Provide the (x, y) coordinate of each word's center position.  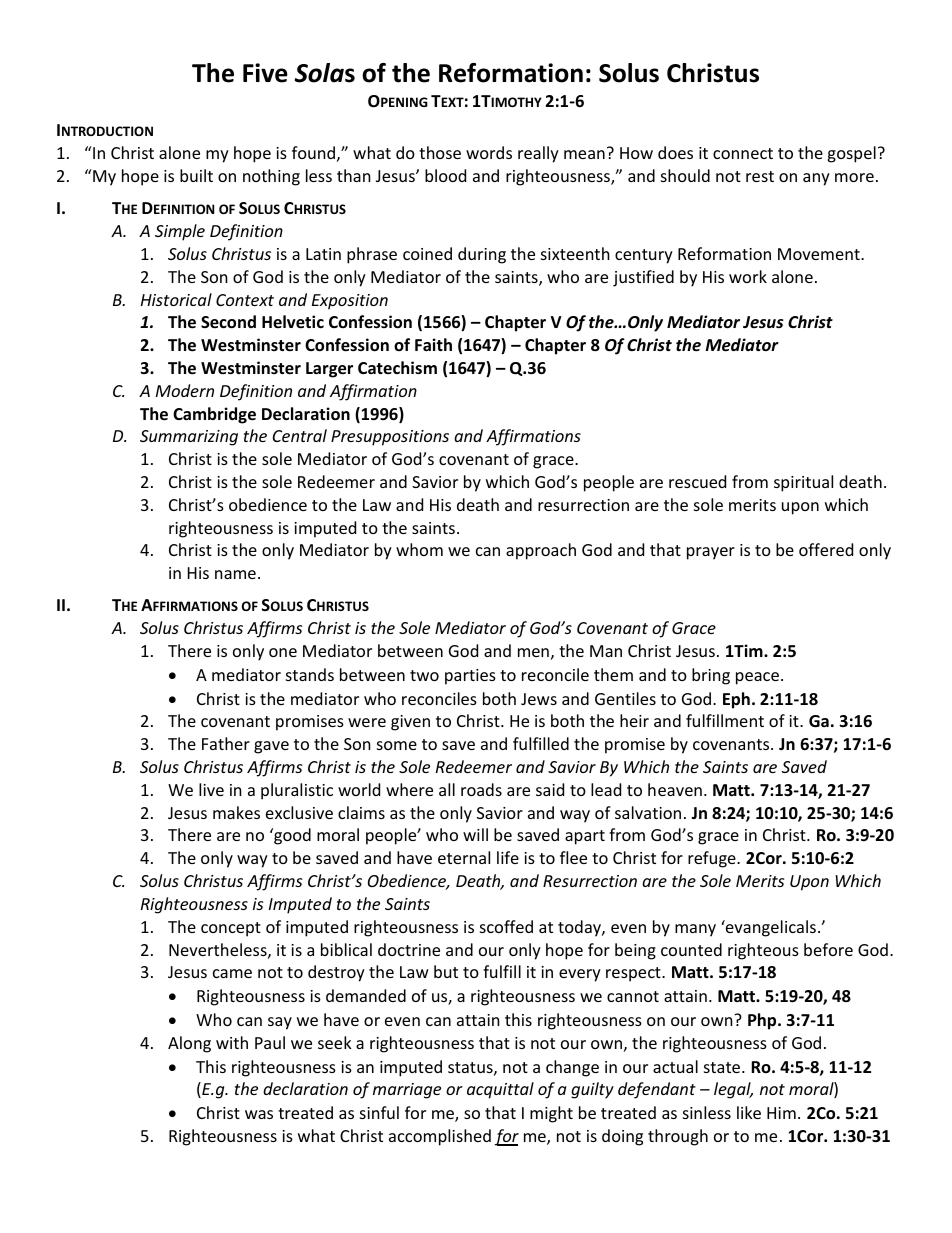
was (259, 1114)
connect (743, 153)
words (489, 152)
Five (265, 73)
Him (781, 1113)
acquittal (500, 1090)
